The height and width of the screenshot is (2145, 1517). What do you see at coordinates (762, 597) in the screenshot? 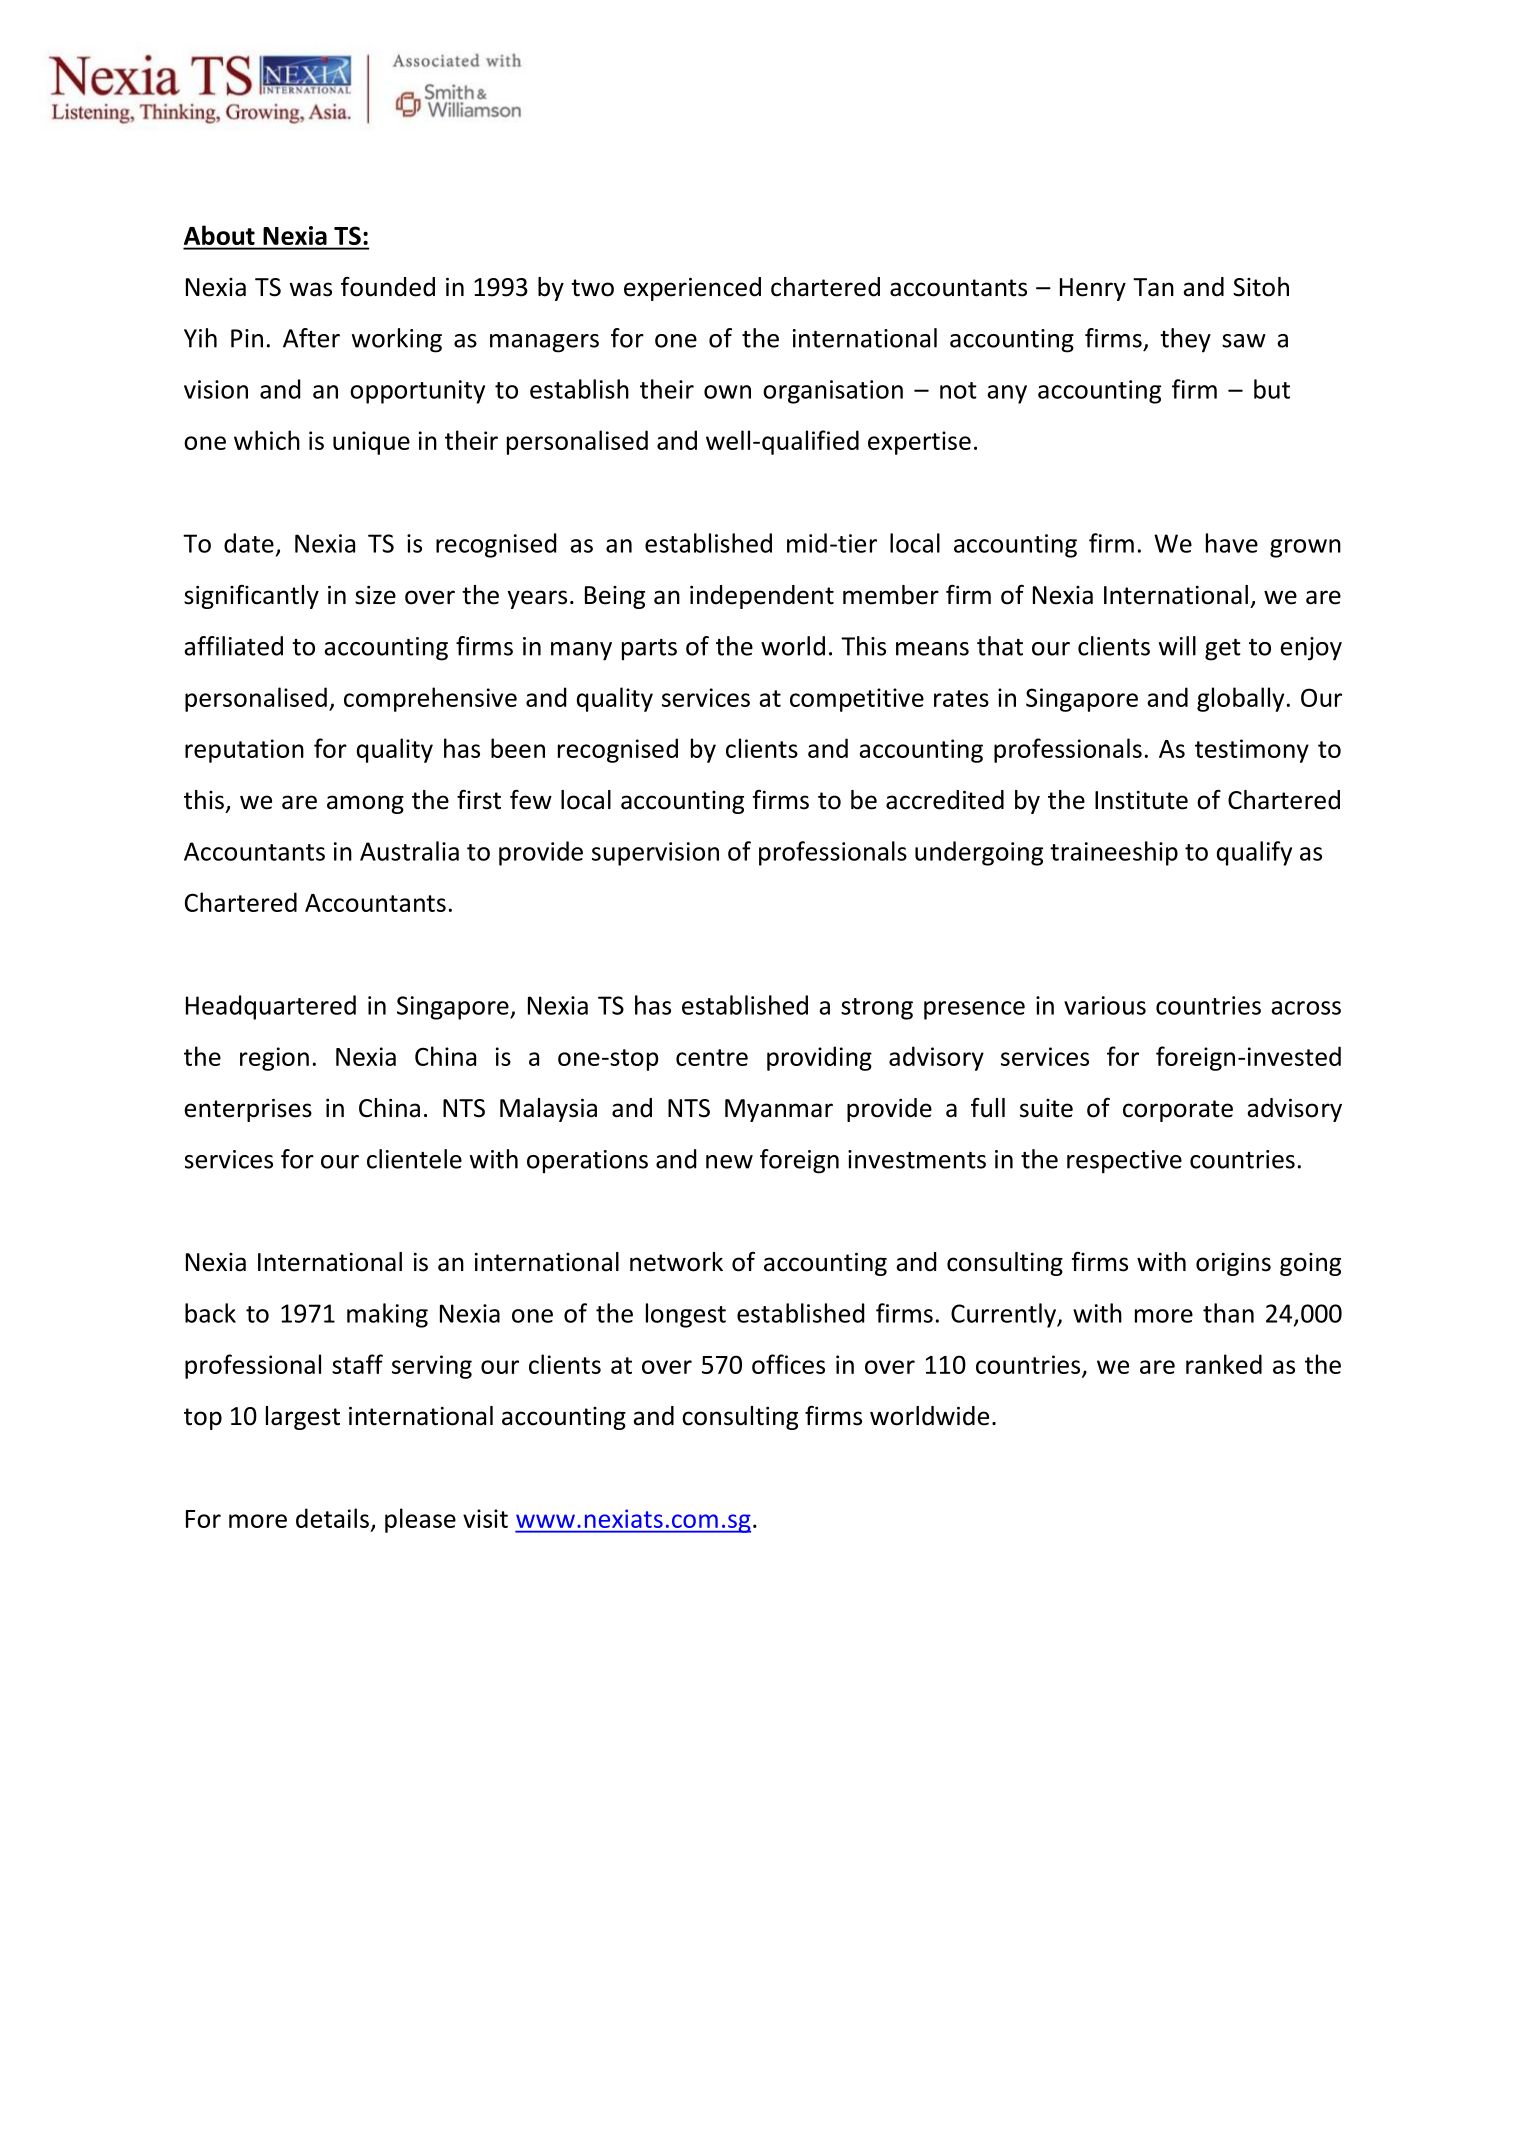
I see `independent` at bounding box center [762, 597].
